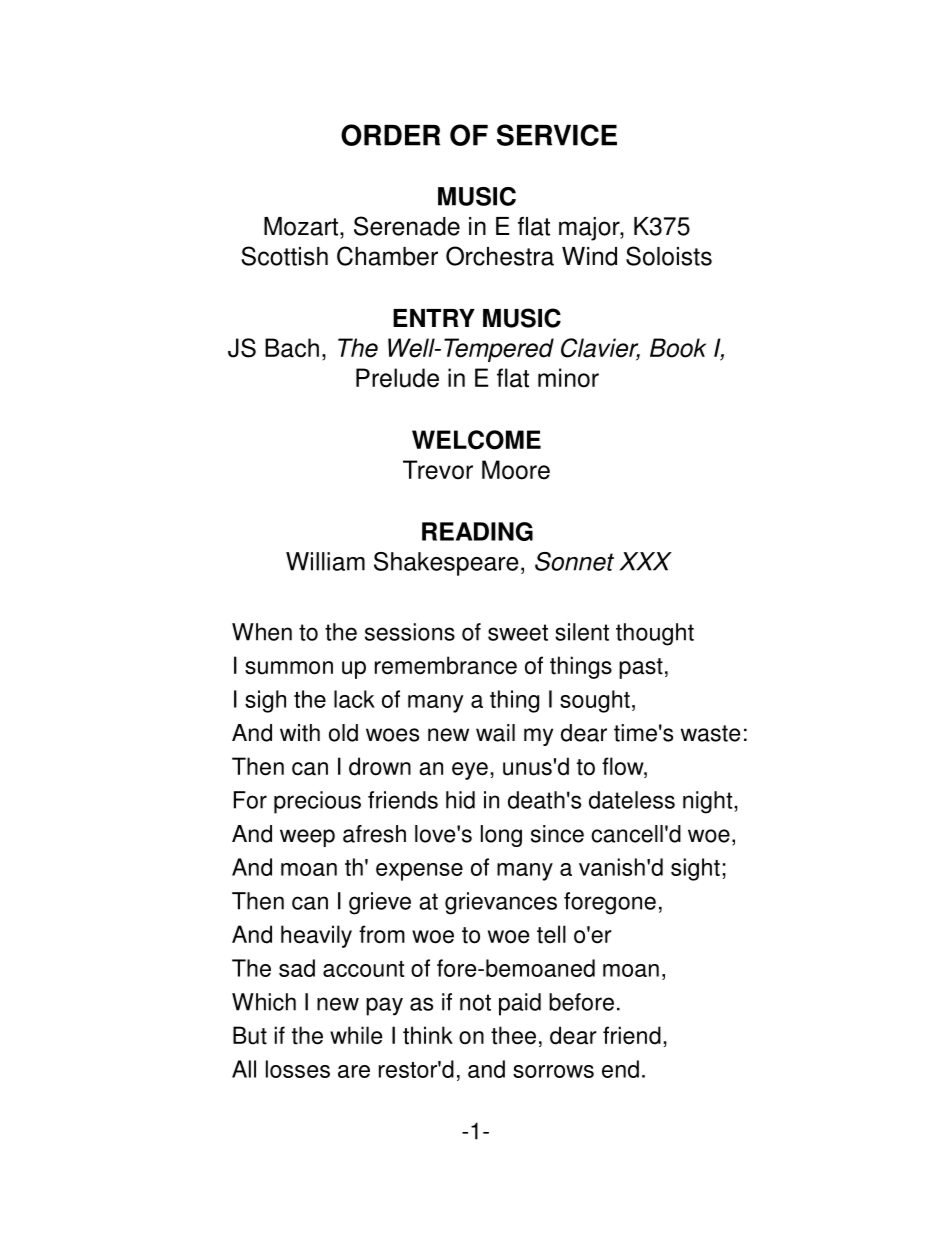  I want to click on When, so click(262, 632).
